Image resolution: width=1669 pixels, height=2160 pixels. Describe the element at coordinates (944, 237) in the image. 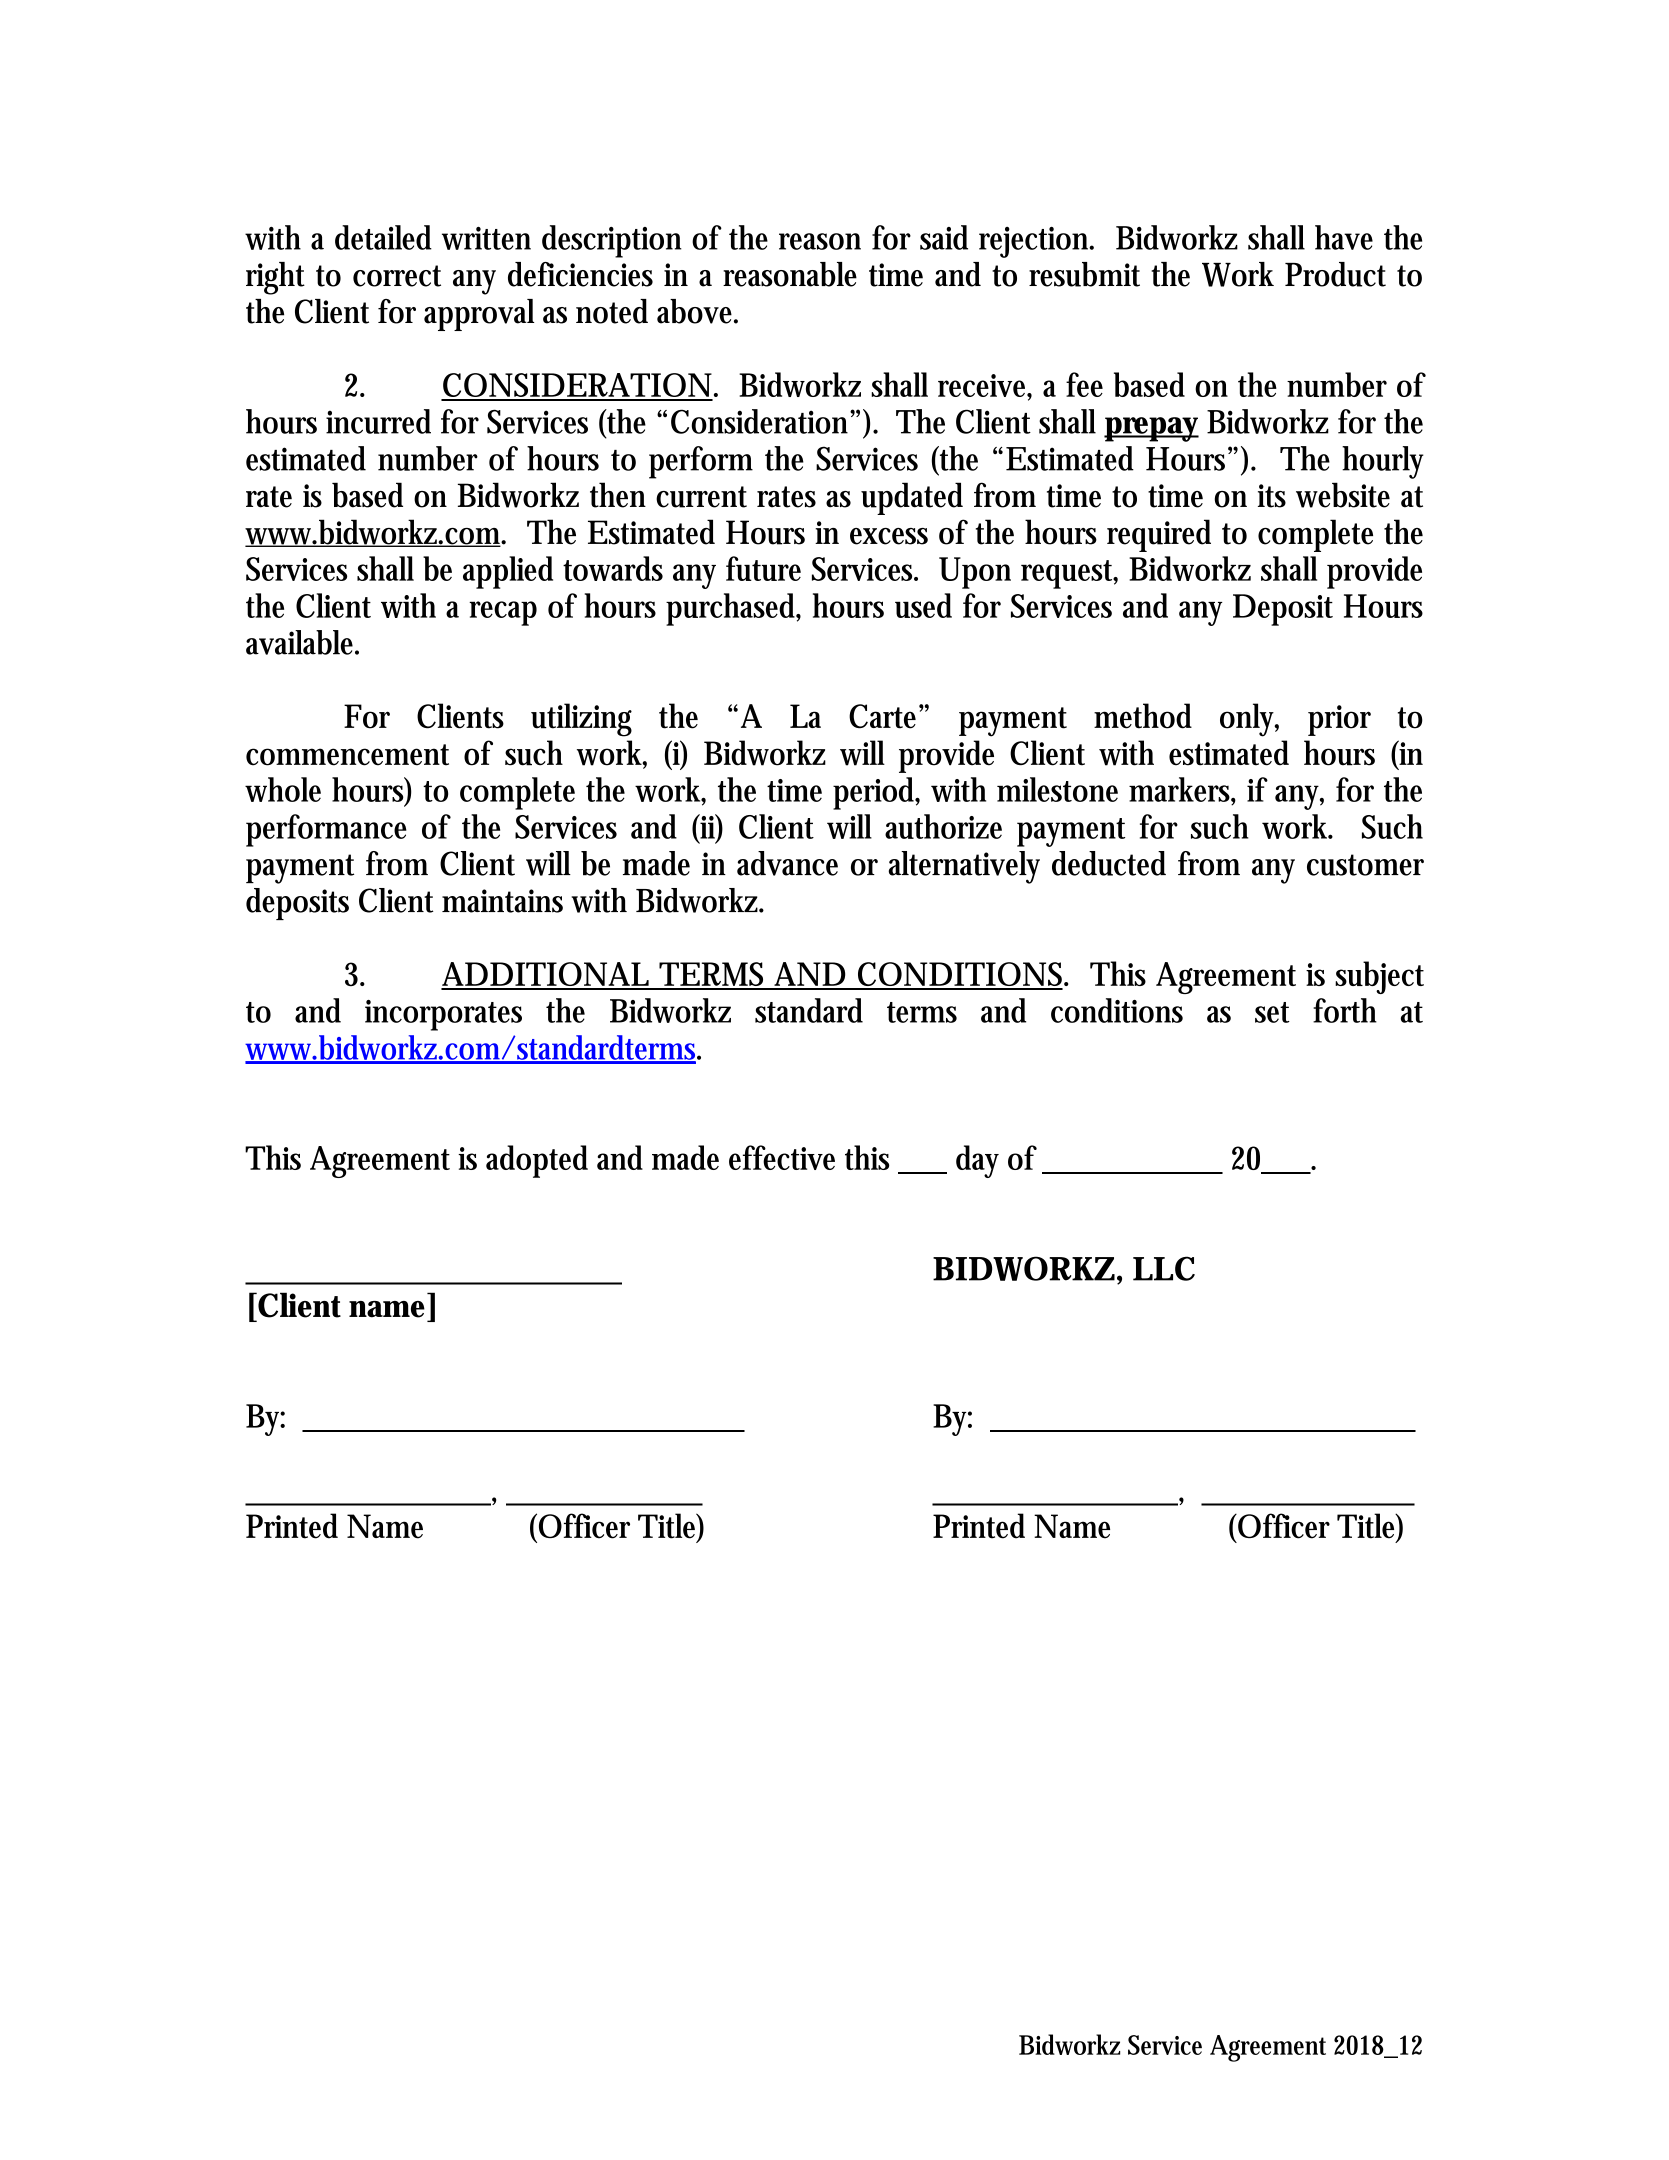

I see `said` at that location.
